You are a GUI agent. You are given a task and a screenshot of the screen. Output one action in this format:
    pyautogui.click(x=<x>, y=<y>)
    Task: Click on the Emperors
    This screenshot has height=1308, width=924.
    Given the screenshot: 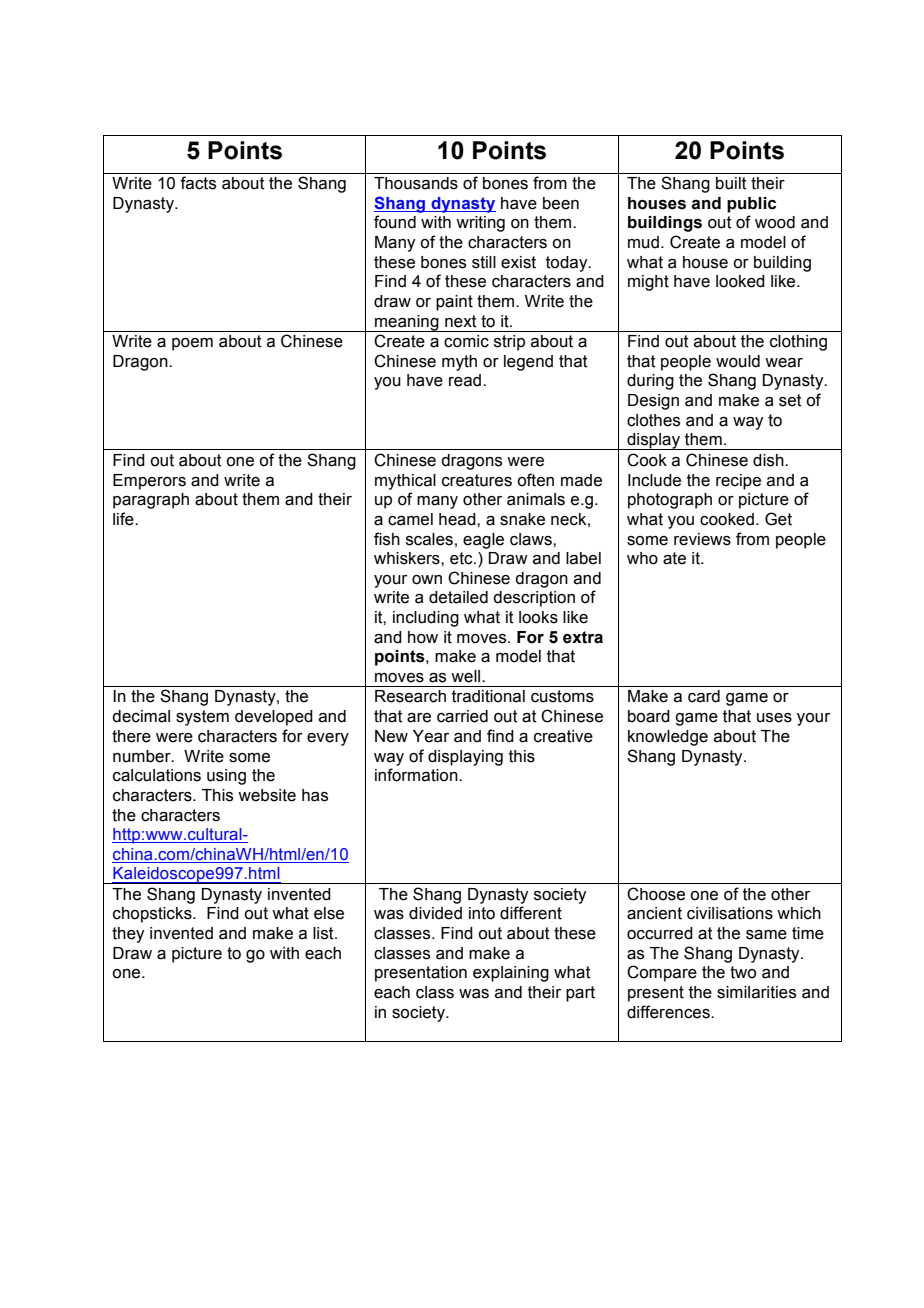 What is the action you would take?
    pyautogui.click(x=149, y=482)
